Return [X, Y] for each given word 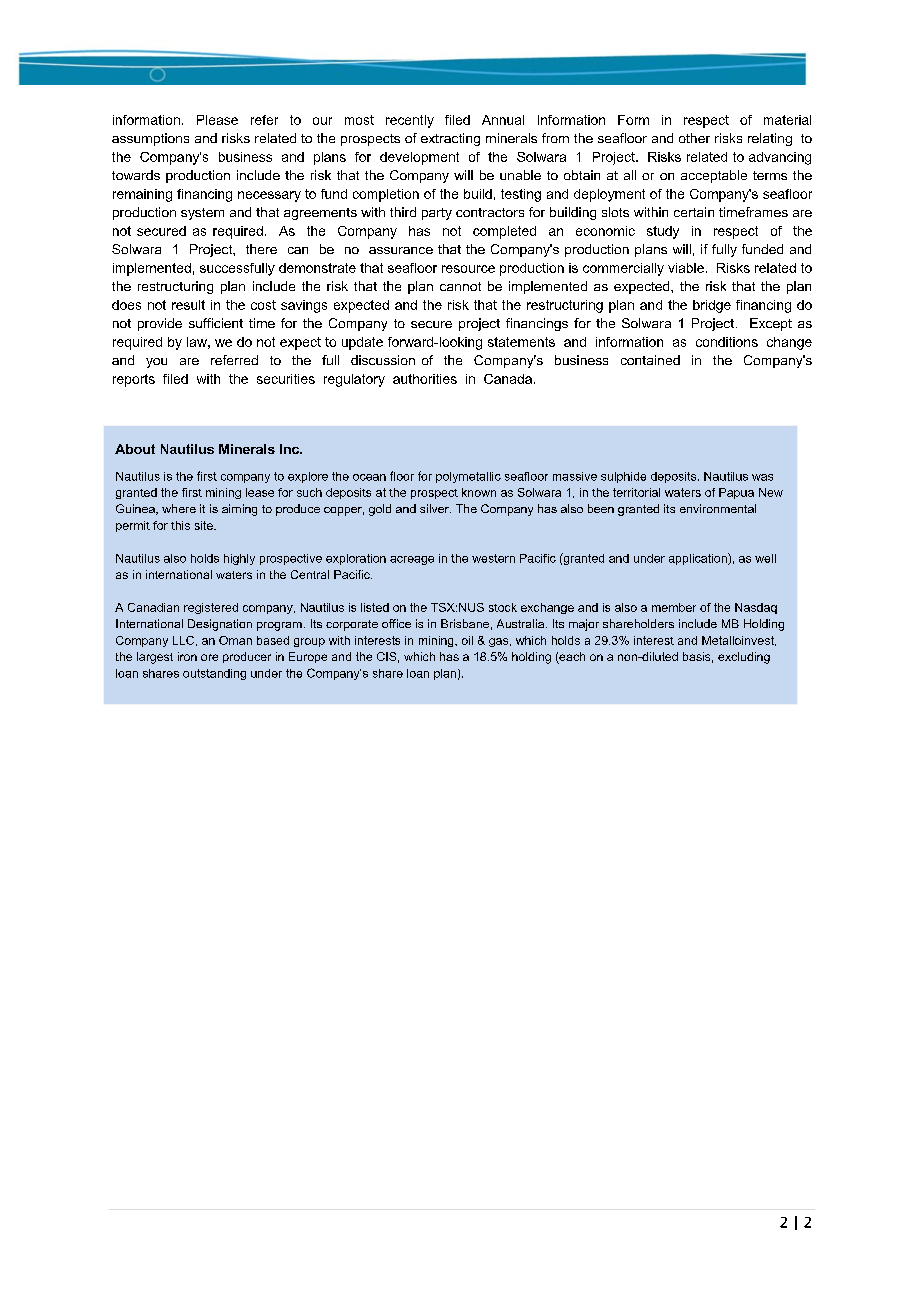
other [694, 138]
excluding [744, 658]
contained [650, 360]
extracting [450, 139]
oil [467, 640]
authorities [425, 379]
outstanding [214, 674]
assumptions [150, 139]
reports [134, 380]
